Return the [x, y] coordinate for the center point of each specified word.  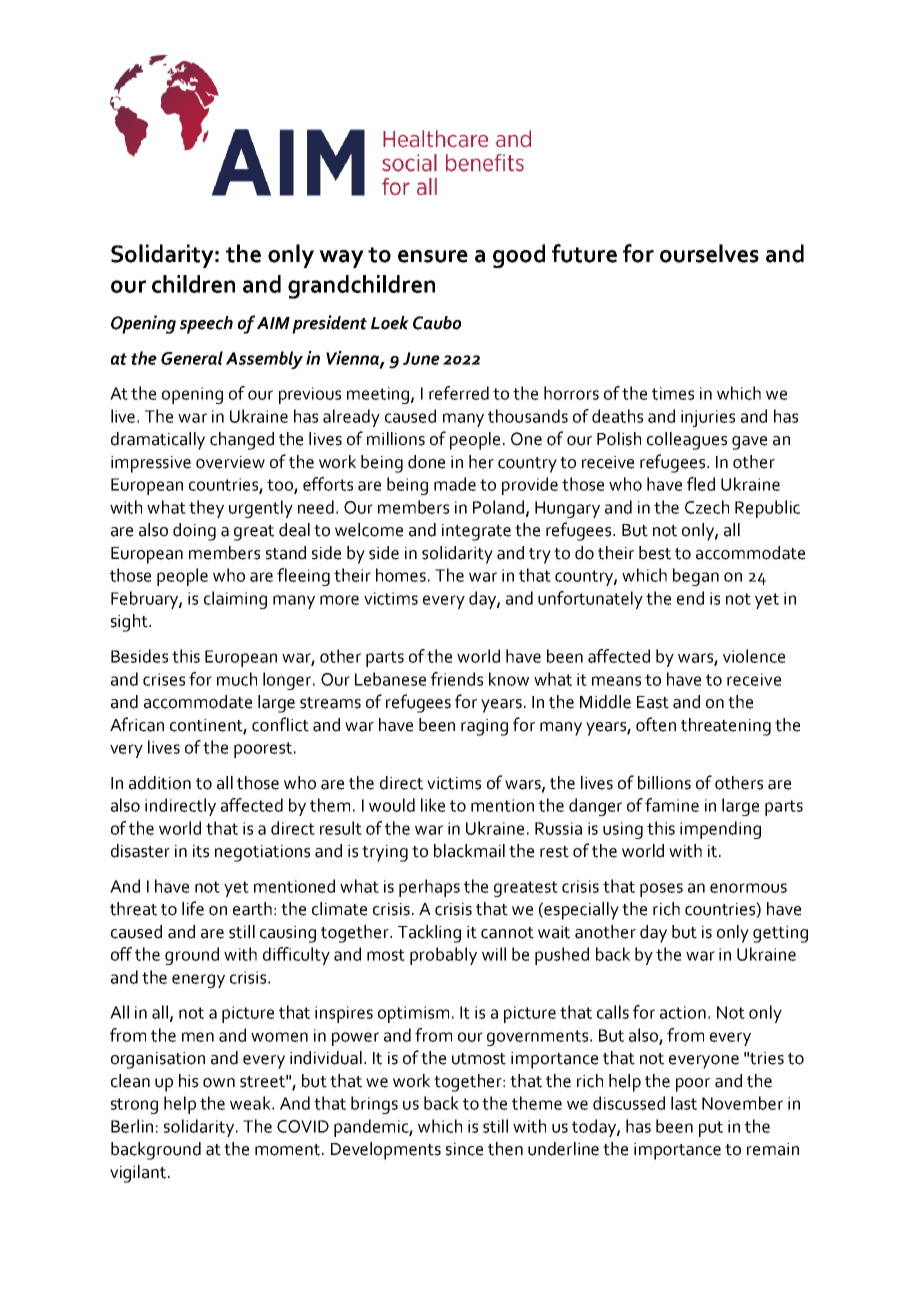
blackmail [469, 851]
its [201, 851]
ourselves [709, 253]
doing [194, 532]
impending [720, 830]
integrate [476, 532]
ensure [433, 256]
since [464, 1149]
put [711, 1129]
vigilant [139, 1174]
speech [206, 325]
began [696, 577]
